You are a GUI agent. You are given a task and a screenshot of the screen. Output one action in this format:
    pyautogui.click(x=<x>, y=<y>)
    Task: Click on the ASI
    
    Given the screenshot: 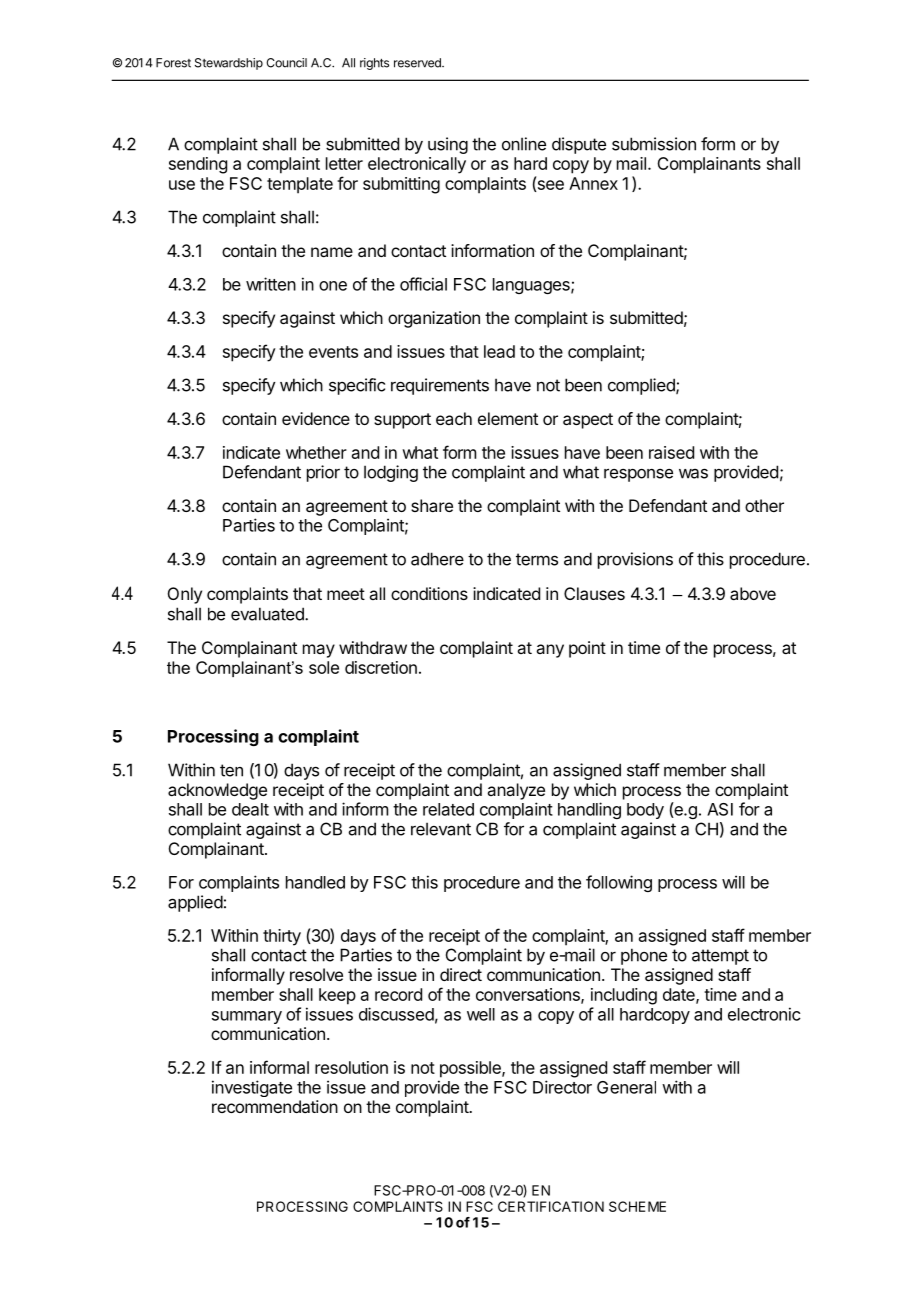 What is the action you would take?
    pyautogui.click(x=720, y=809)
